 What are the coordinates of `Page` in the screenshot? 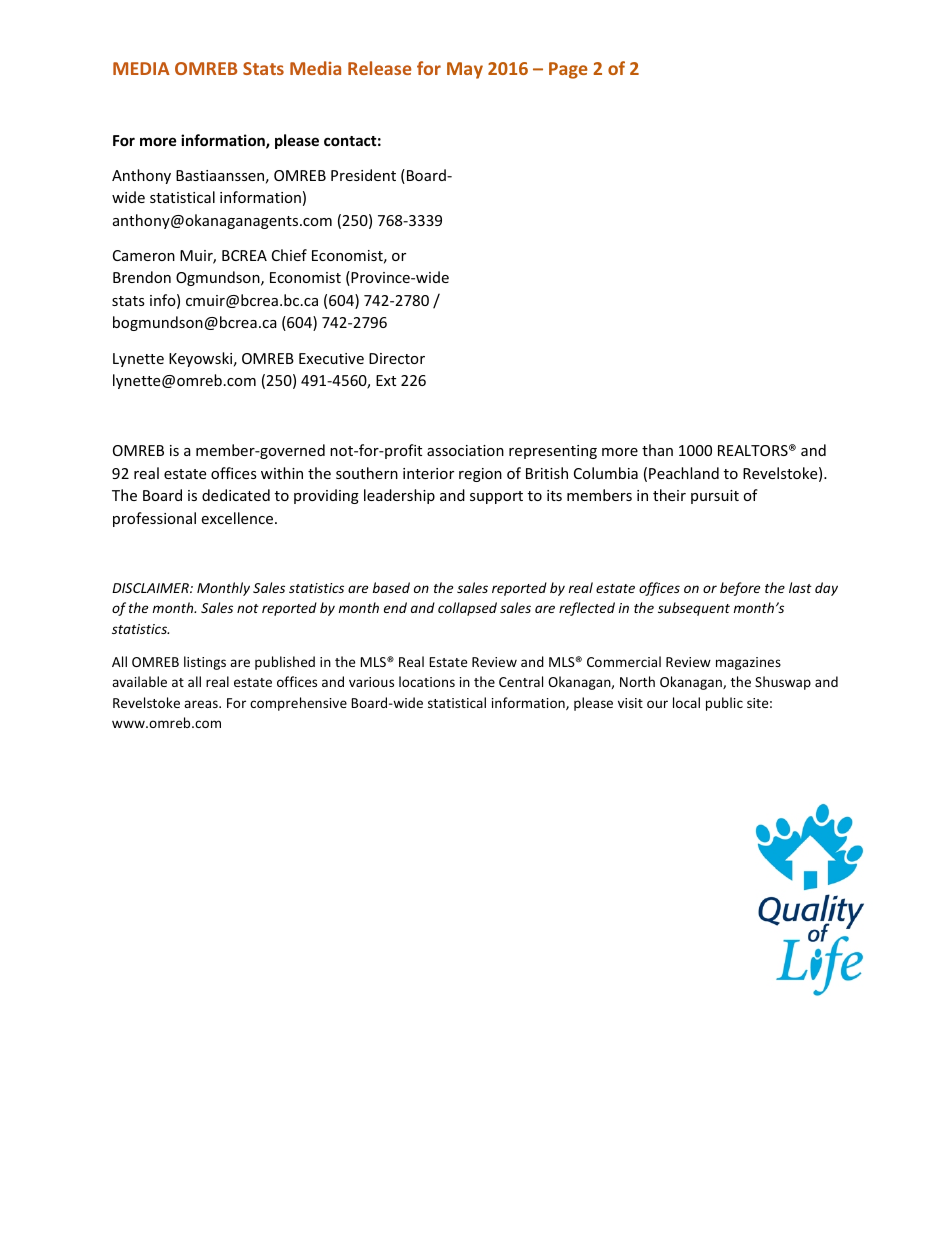 It's located at (568, 70).
